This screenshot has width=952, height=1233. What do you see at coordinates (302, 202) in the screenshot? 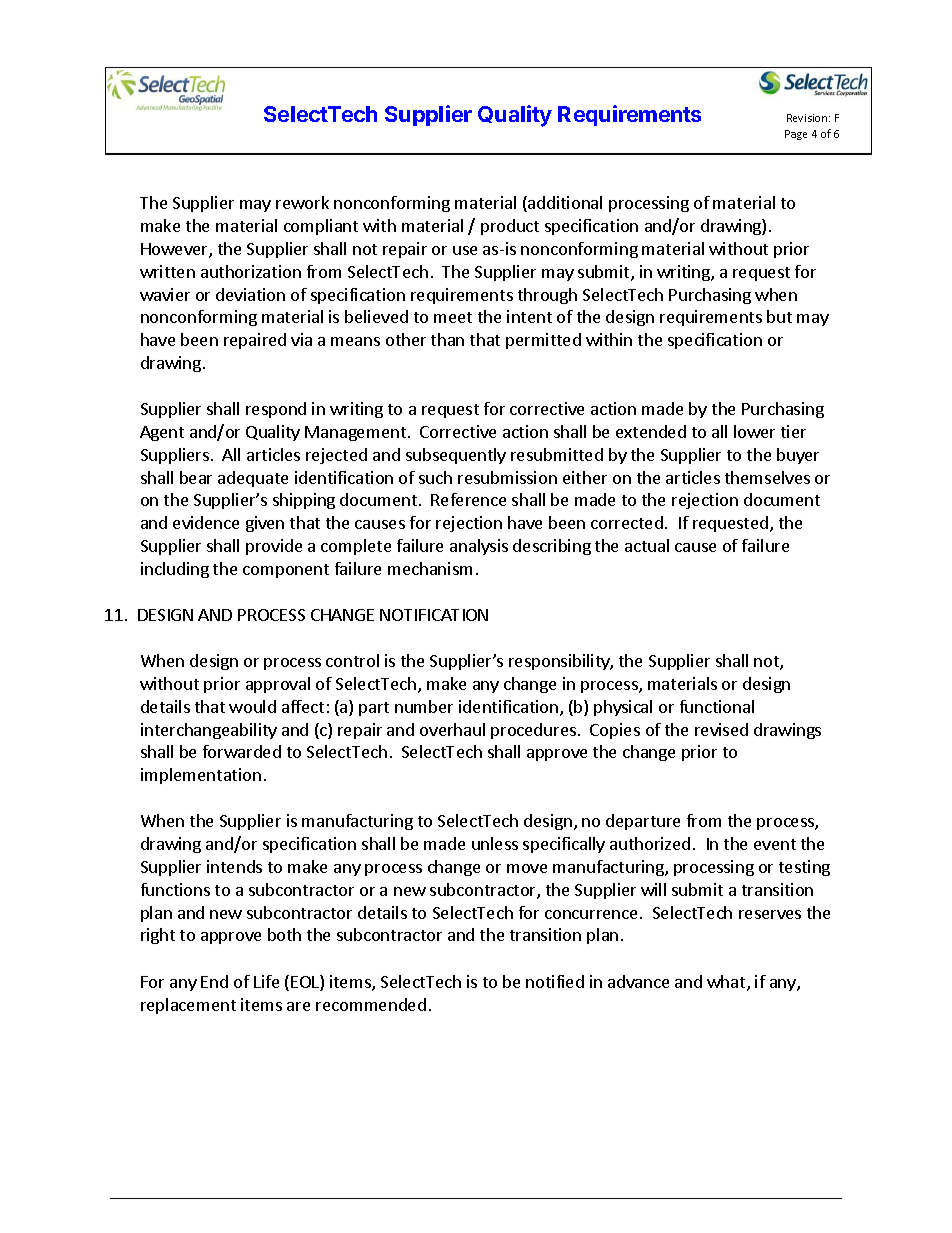
I see `rework` at bounding box center [302, 202].
